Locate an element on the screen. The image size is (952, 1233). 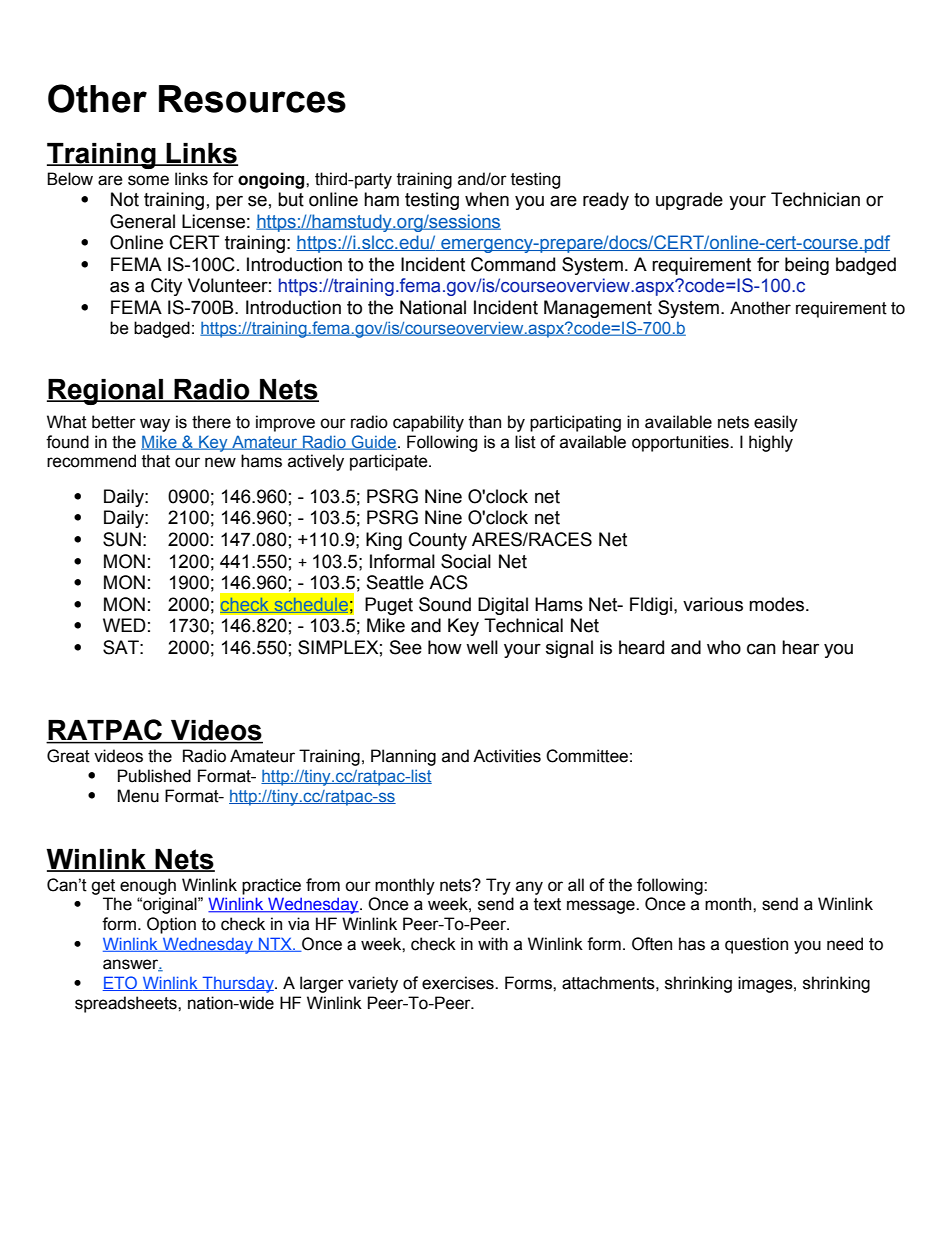
way is located at coordinates (155, 425).
